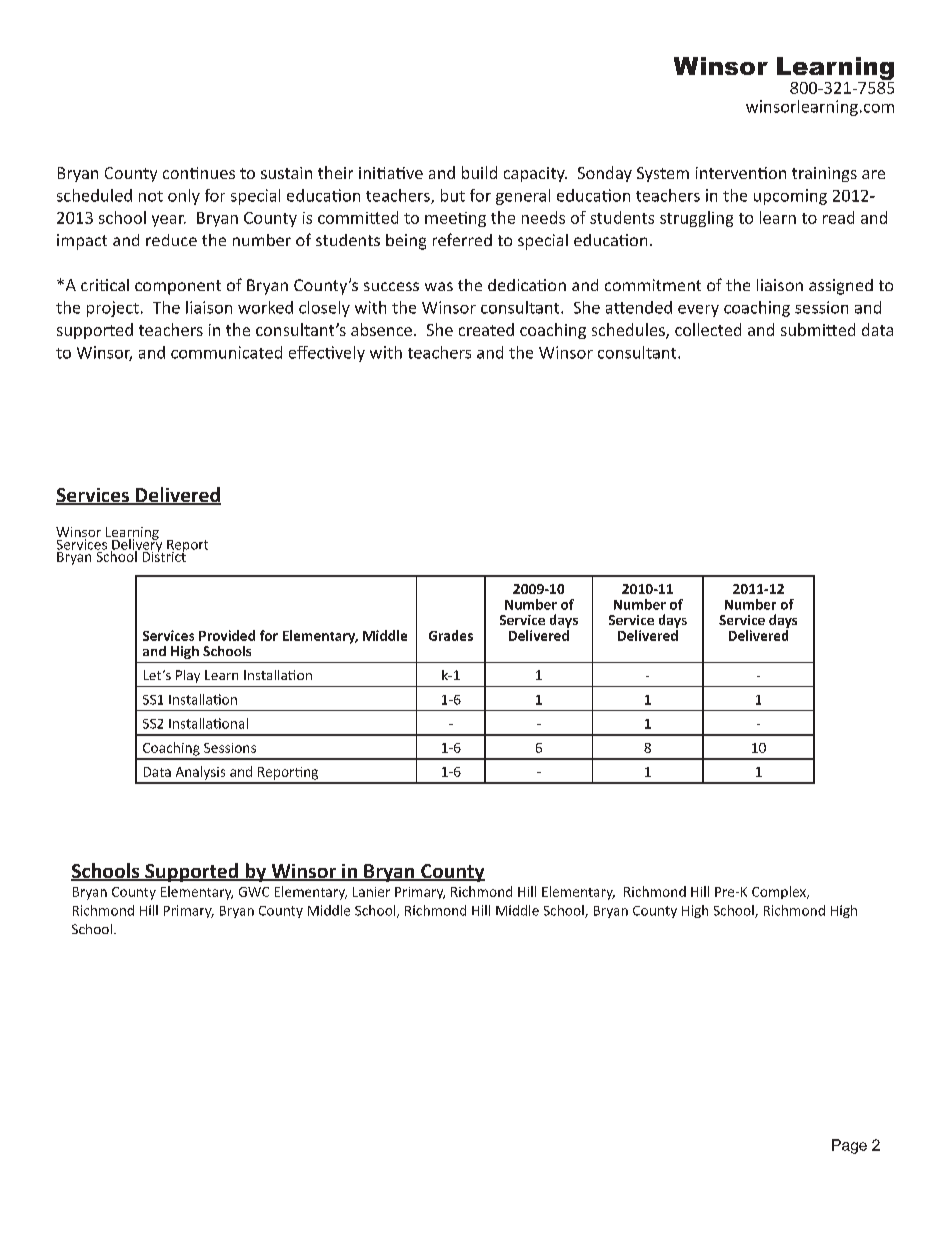 The image size is (952, 1233). What do you see at coordinates (780, 892) in the screenshot?
I see `Complex` at bounding box center [780, 892].
